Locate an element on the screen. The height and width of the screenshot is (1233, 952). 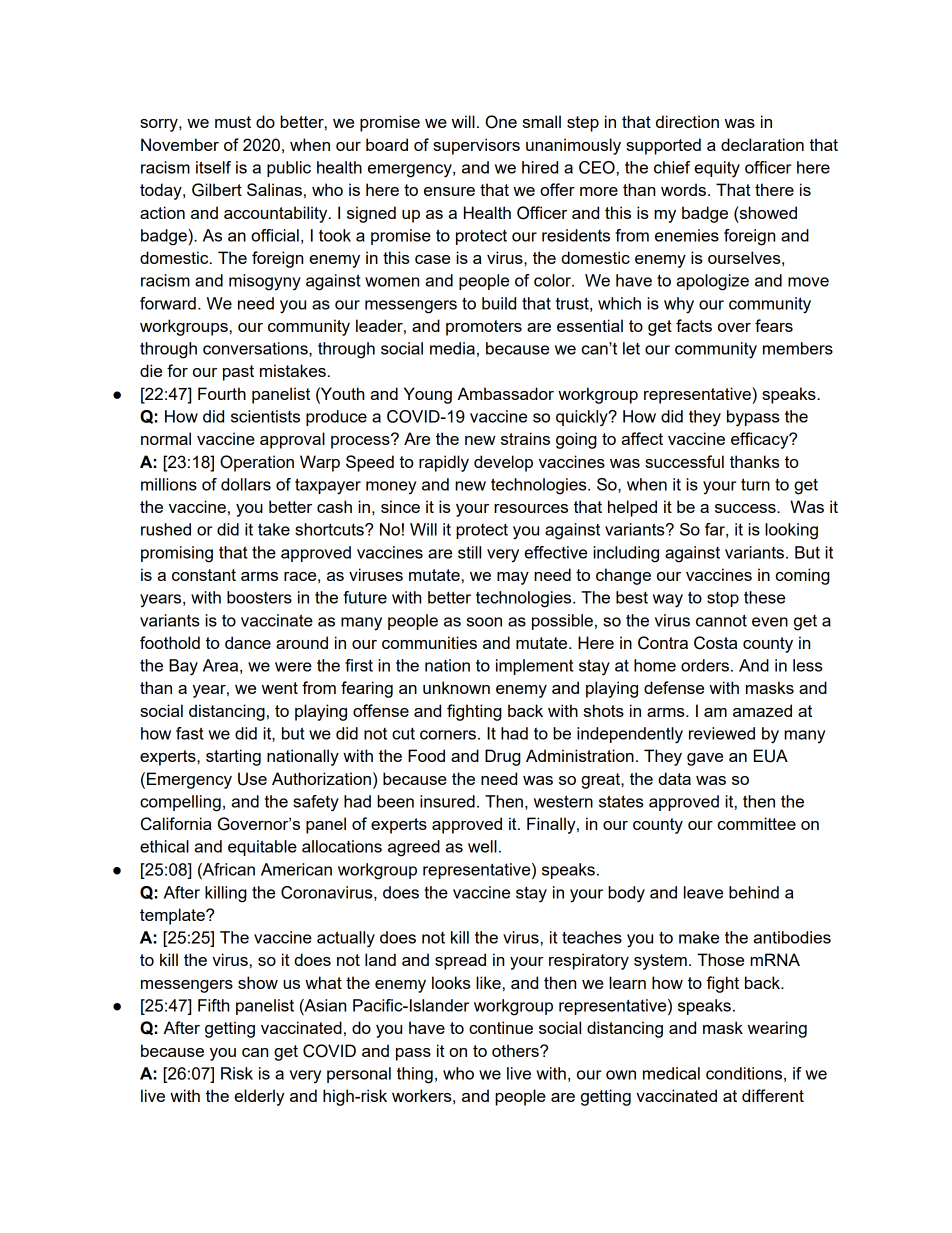
equity is located at coordinates (717, 169).
